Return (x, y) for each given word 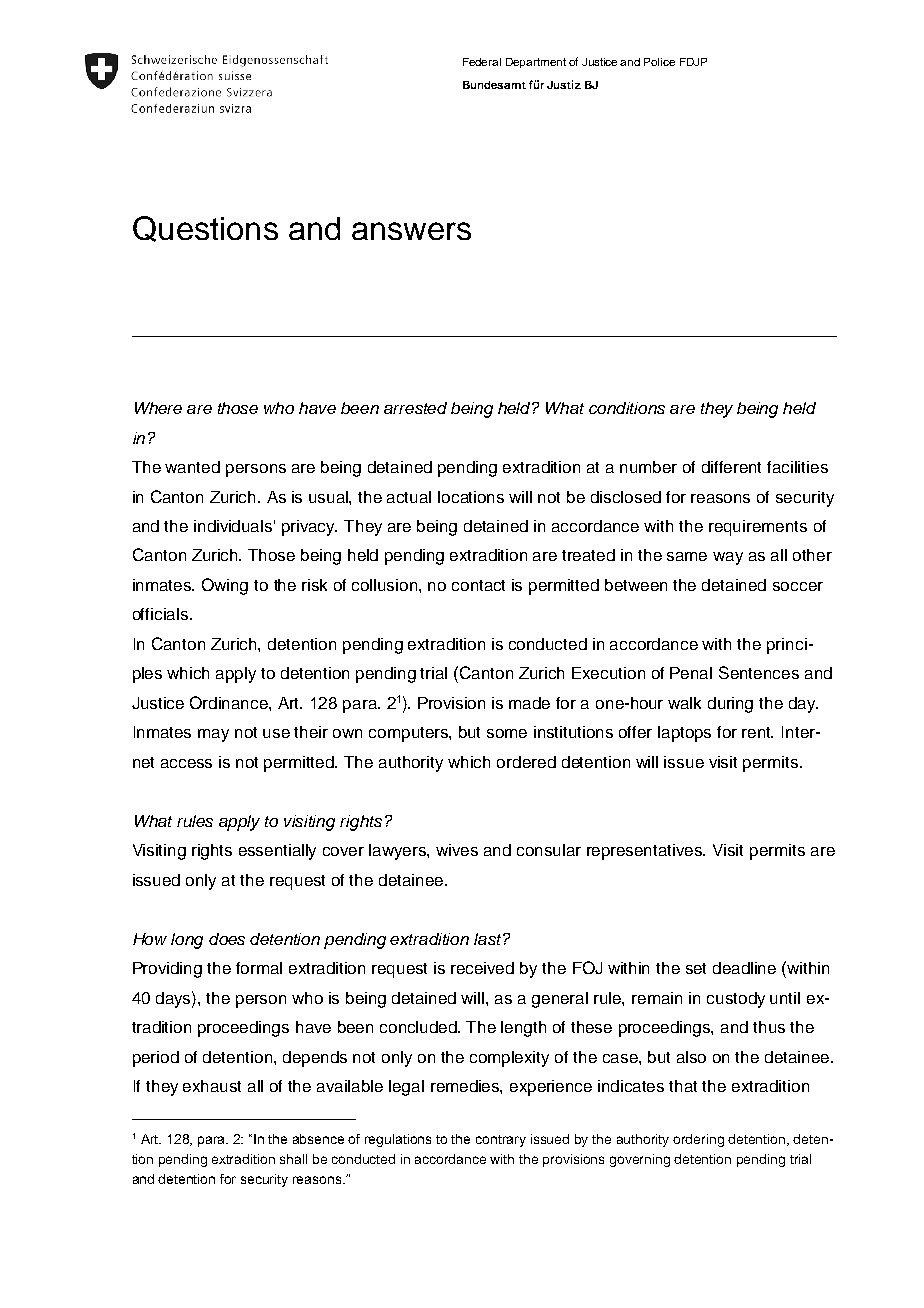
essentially (277, 852)
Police (659, 62)
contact (478, 585)
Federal (482, 62)
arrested (415, 408)
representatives (646, 852)
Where (158, 408)
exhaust (212, 1086)
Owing (225, 586)
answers (411, 231)
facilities (797, 467)
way (728, 558)
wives (457, 850)
